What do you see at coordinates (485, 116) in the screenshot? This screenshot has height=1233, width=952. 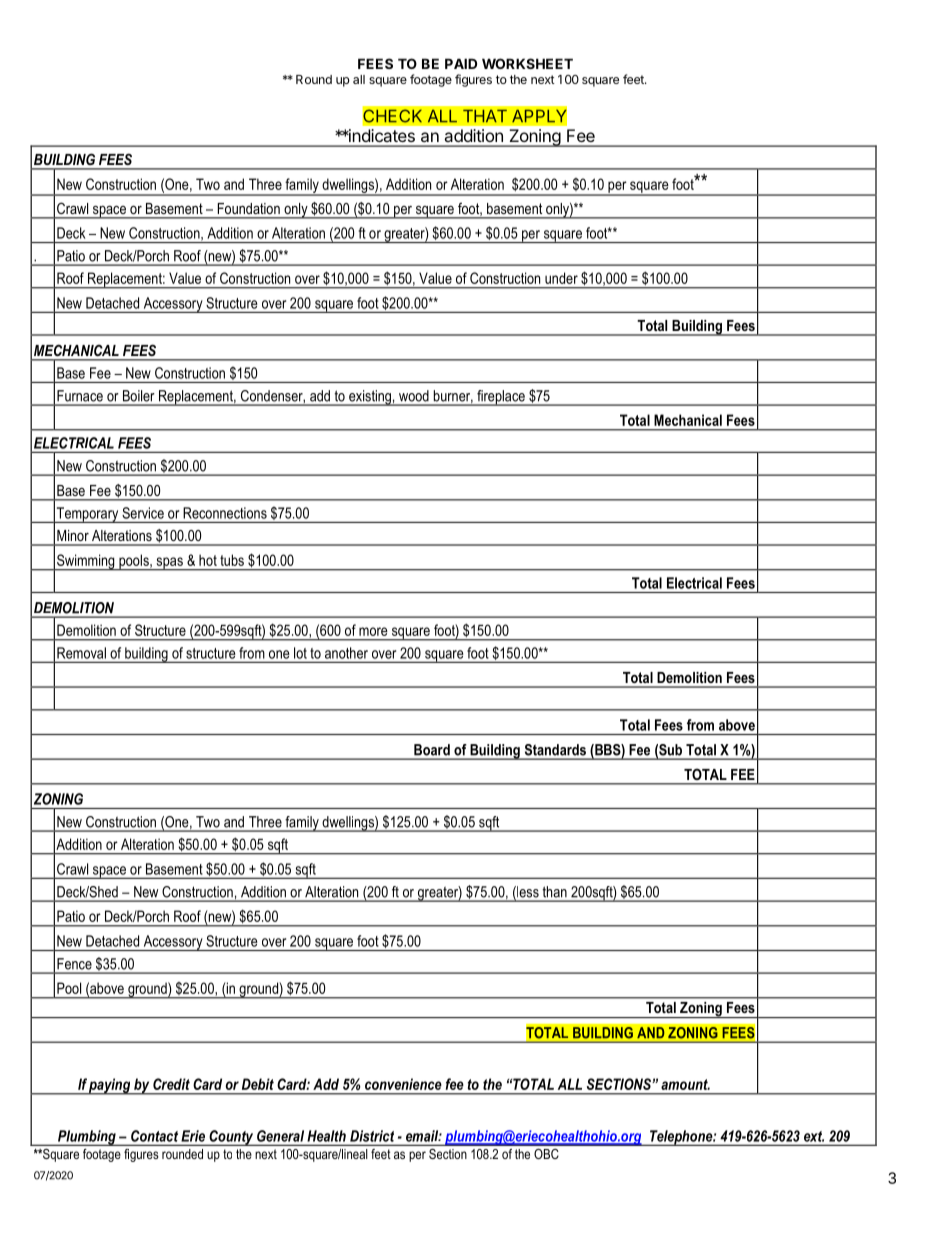 I see `THAT` at bounding box center [485, 116].
